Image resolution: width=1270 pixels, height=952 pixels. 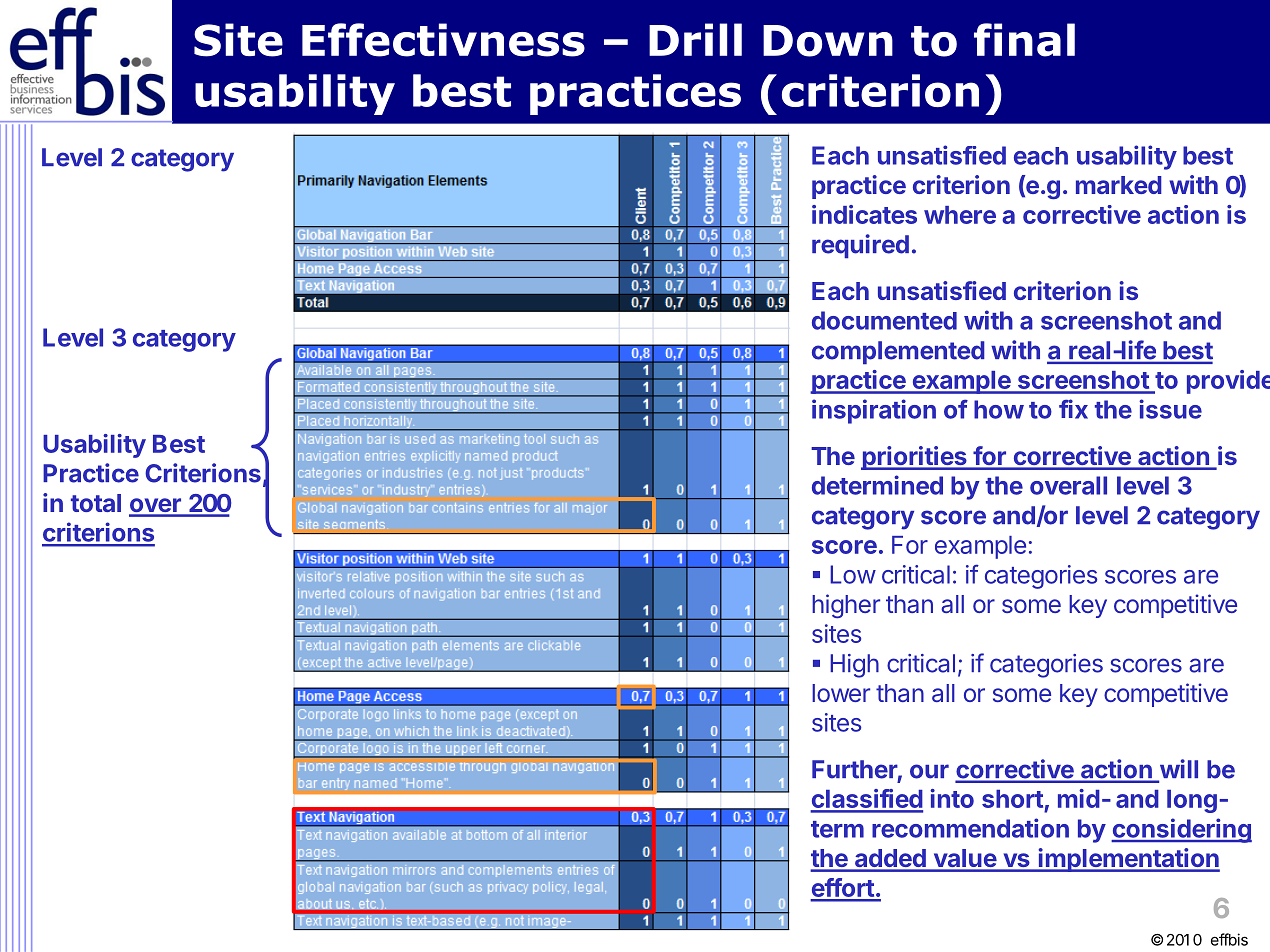 What do you see at coordinates (1073, 409) in the image?
I see `fix` at bounding box center [1073, 409].
